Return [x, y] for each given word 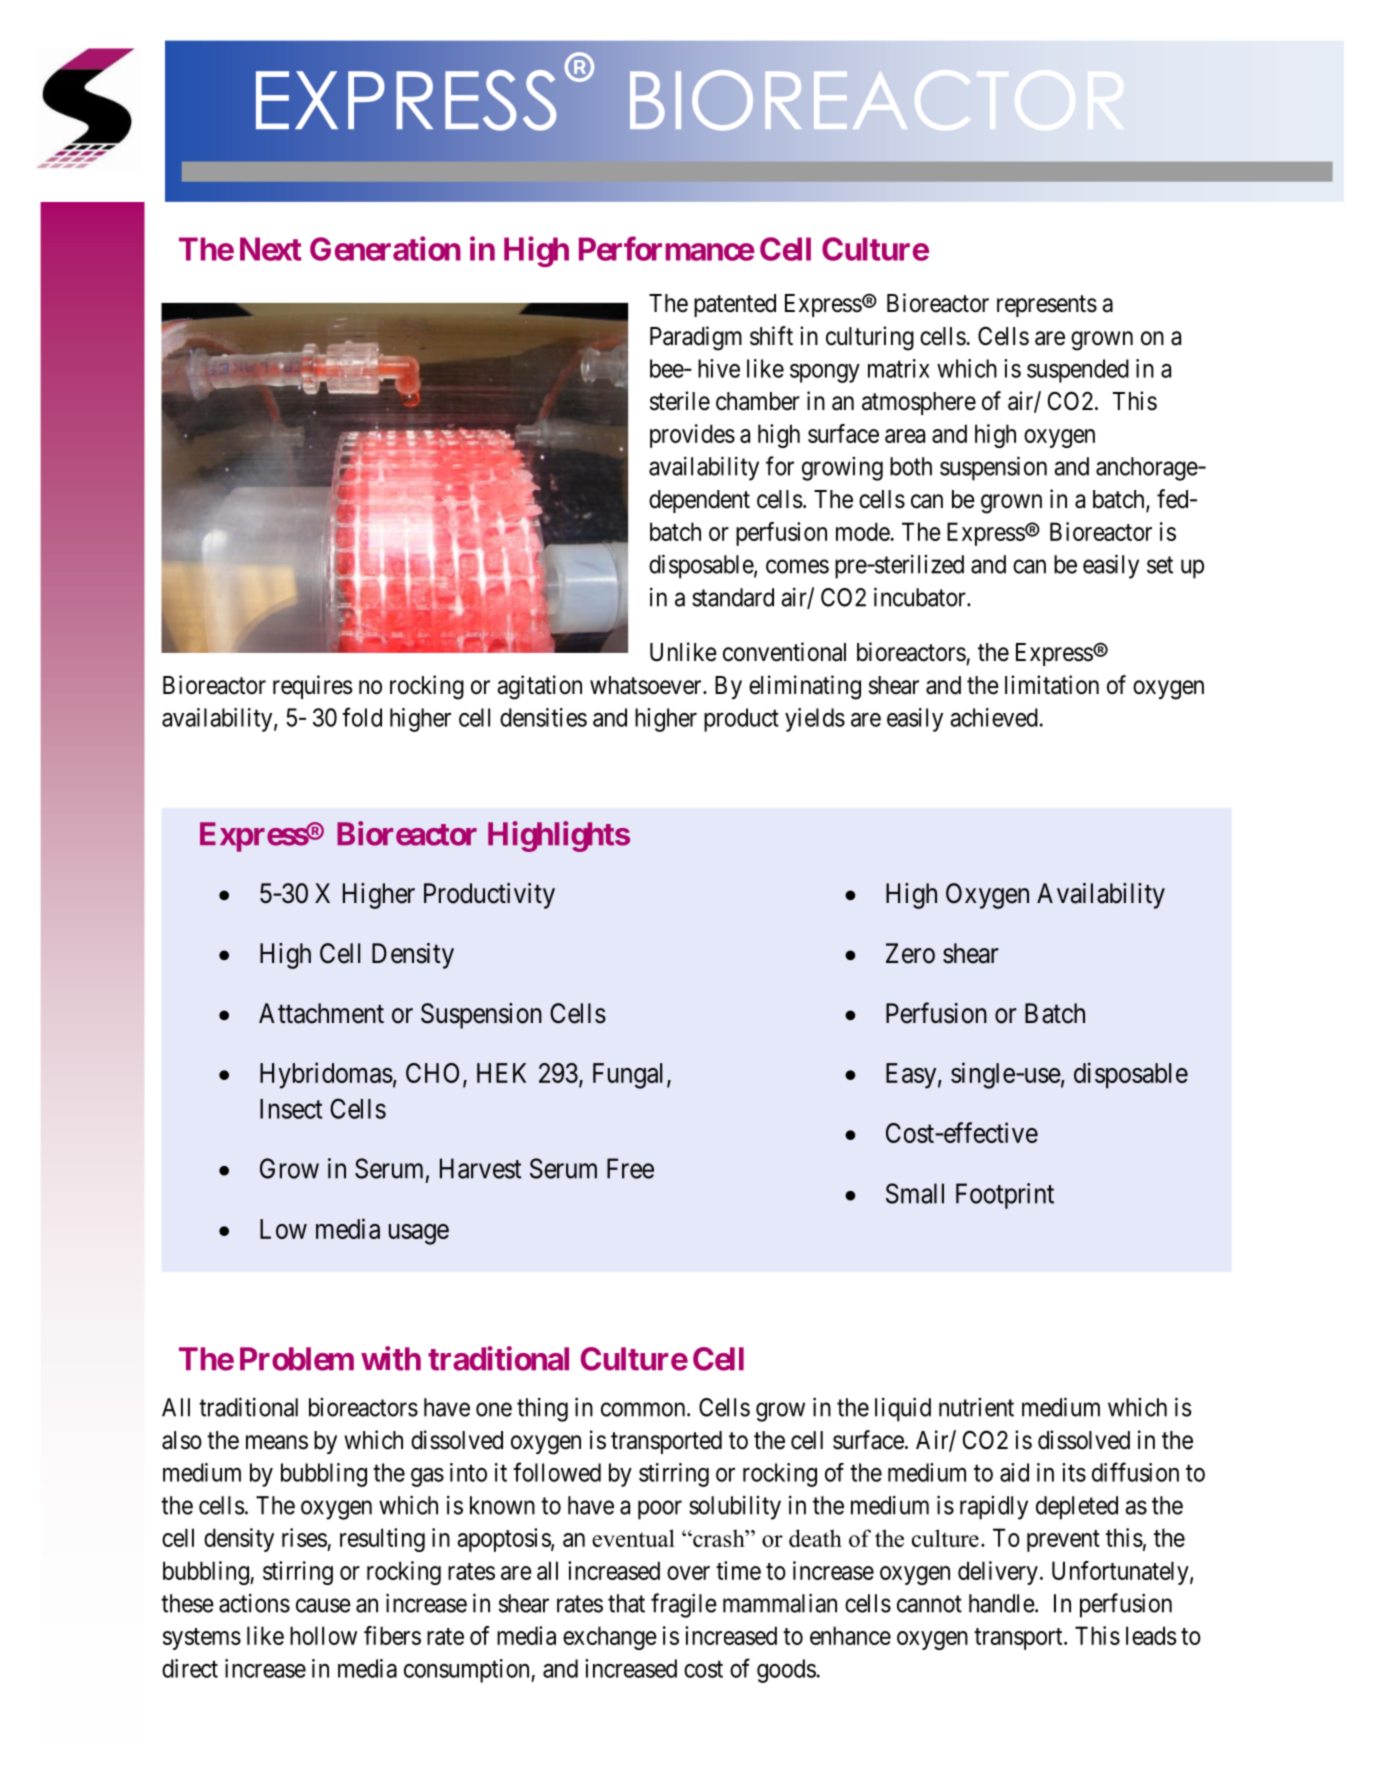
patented [735, 305]
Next [271, 249]
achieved [994, 717]
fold [362, 717]
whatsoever [647, 685]
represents [1047, 306]
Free [630, 1168]
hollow [323, 1635]
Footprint [1005, 1196]
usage [419, 1234]
